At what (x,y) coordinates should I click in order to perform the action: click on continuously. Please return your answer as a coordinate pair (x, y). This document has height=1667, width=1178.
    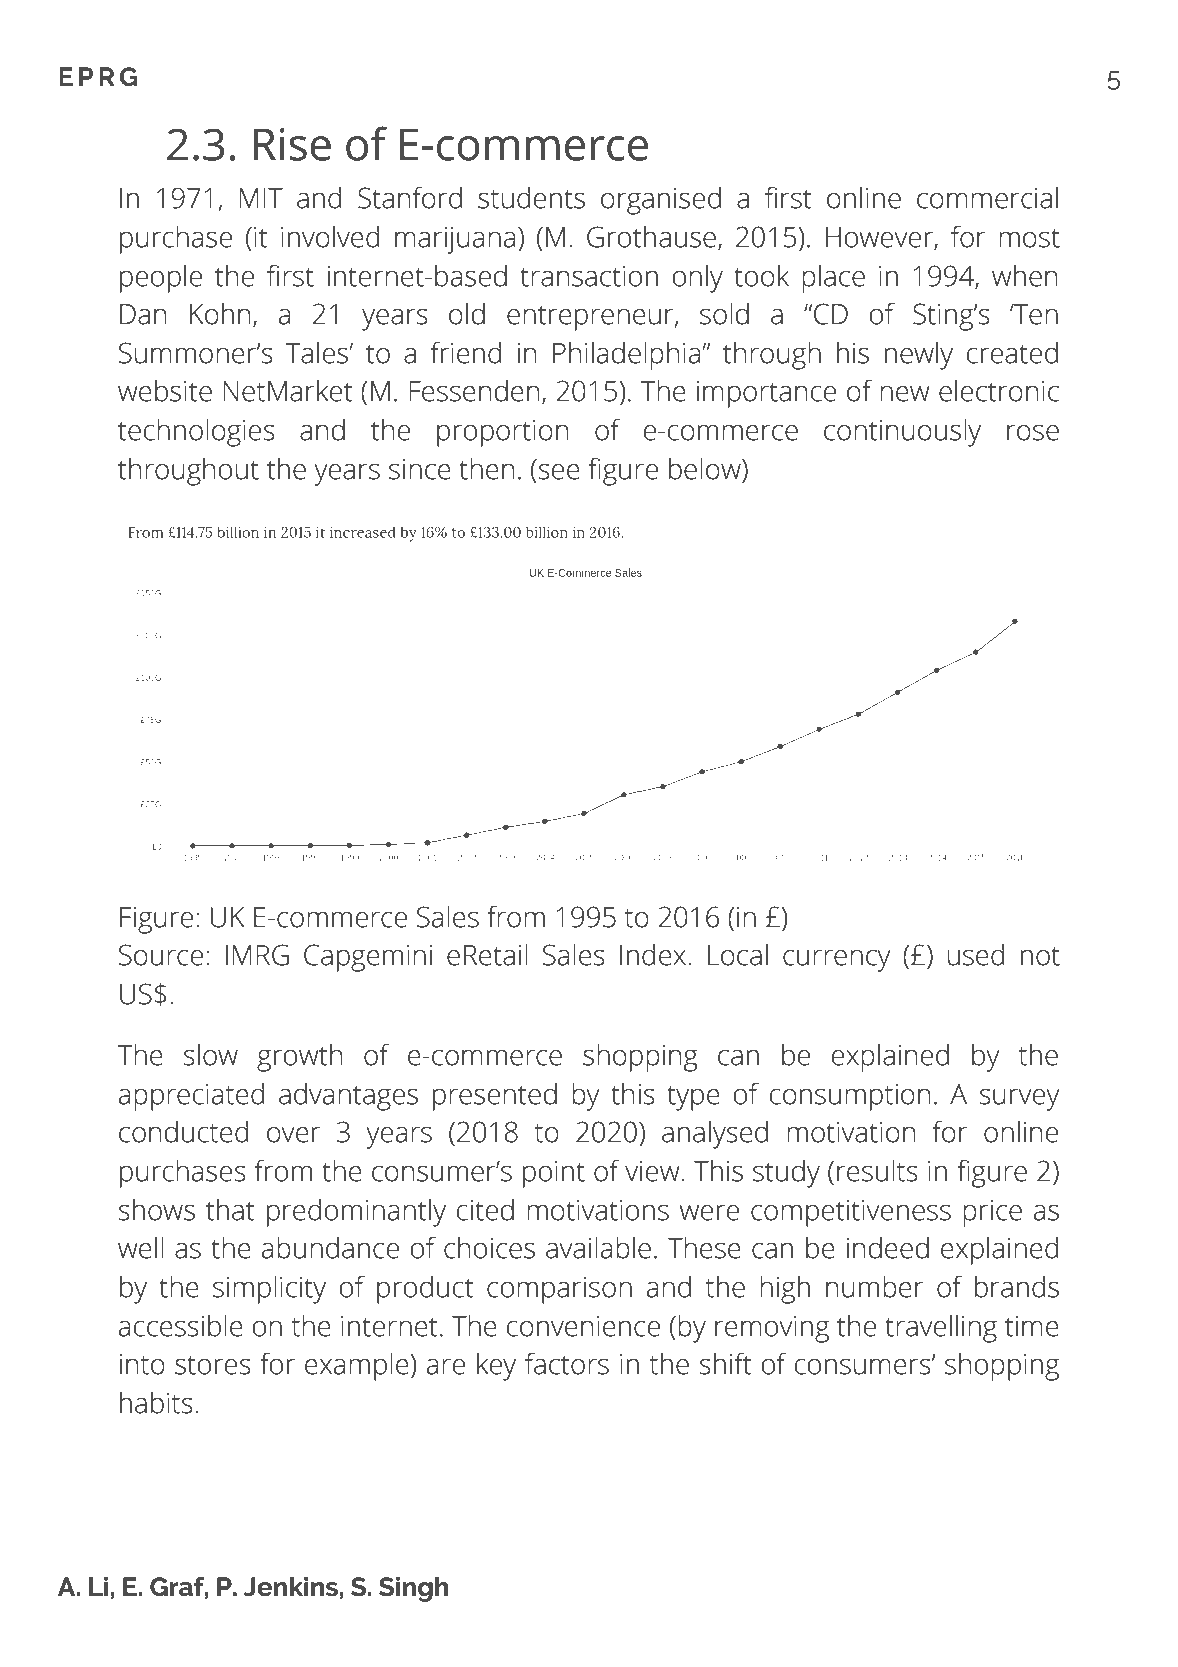
    Looking at the image, I should click on (902, 432).
